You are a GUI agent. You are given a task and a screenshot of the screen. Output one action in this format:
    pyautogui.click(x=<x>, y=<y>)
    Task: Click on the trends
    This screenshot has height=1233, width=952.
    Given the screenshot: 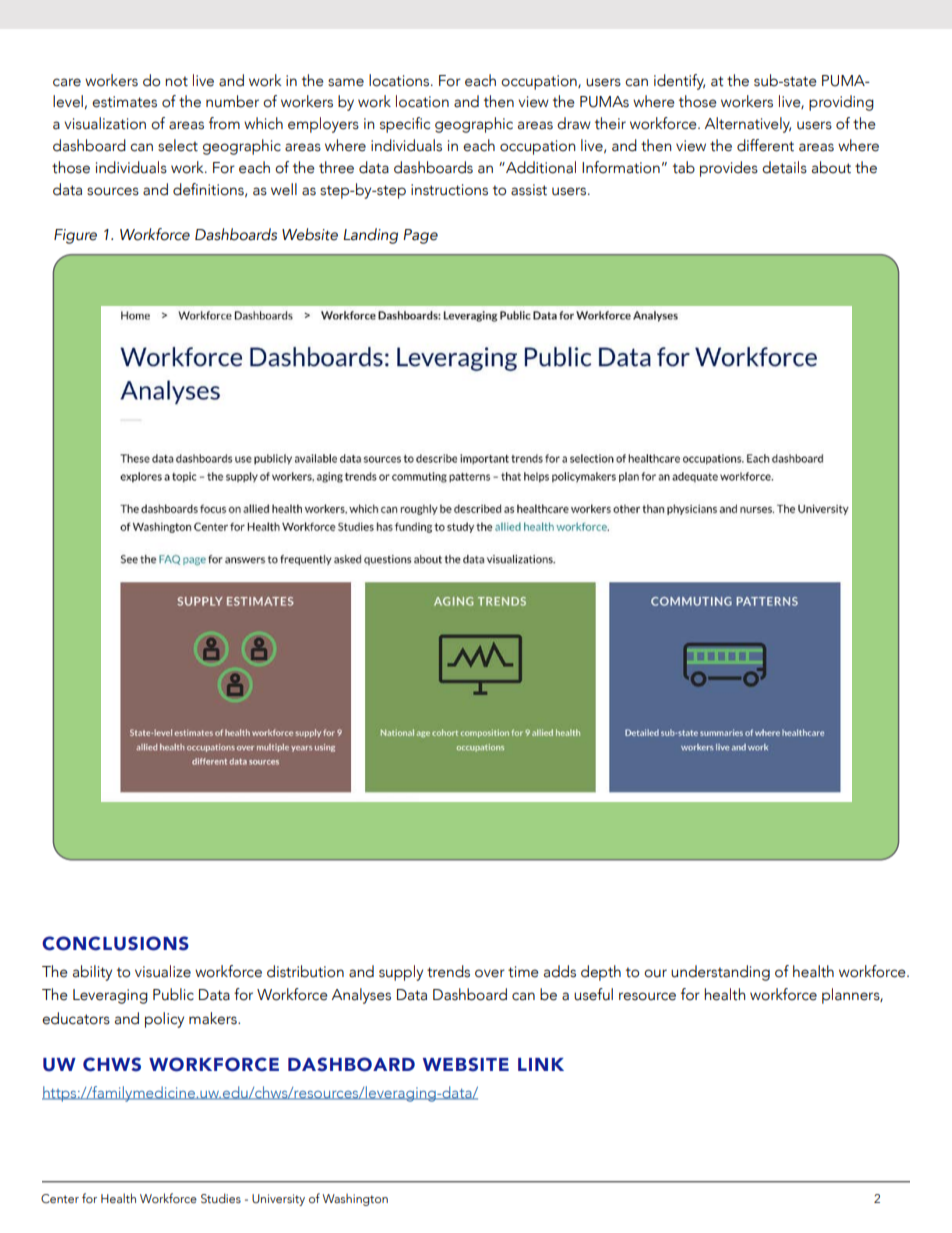 What is the action you would take?
    pyautogui.click(x=448, y=971)
